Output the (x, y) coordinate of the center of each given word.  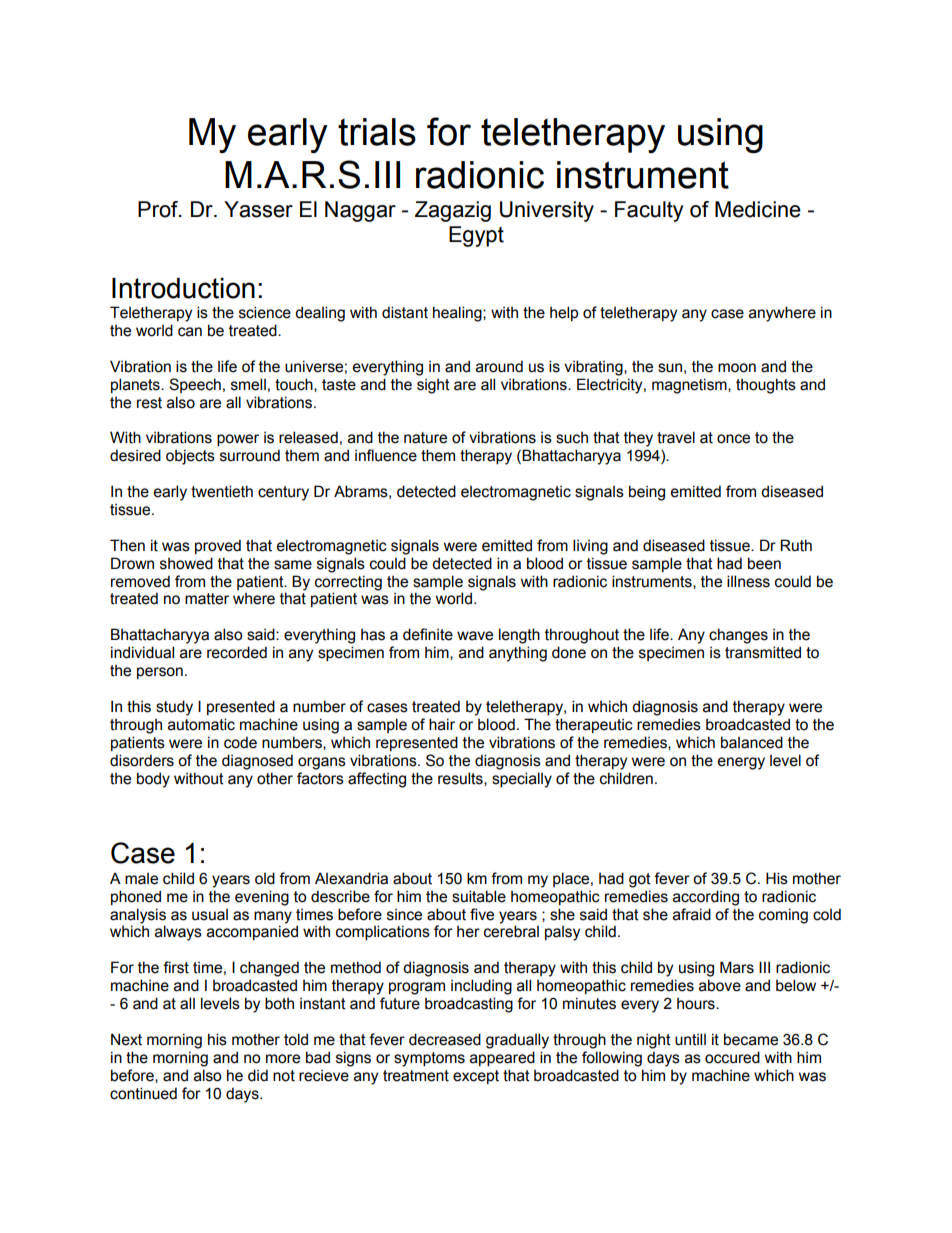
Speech (195, 385)
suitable (479, 896)
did (258, 1075)
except (476, 1077)
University (547, 211)
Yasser (258, 209)
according (706, 898)
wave (475, 636)
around (499, 366)
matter (207, 599)
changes (738, 636)
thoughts (766, 386)
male (141, 879)
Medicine (758, 209)
